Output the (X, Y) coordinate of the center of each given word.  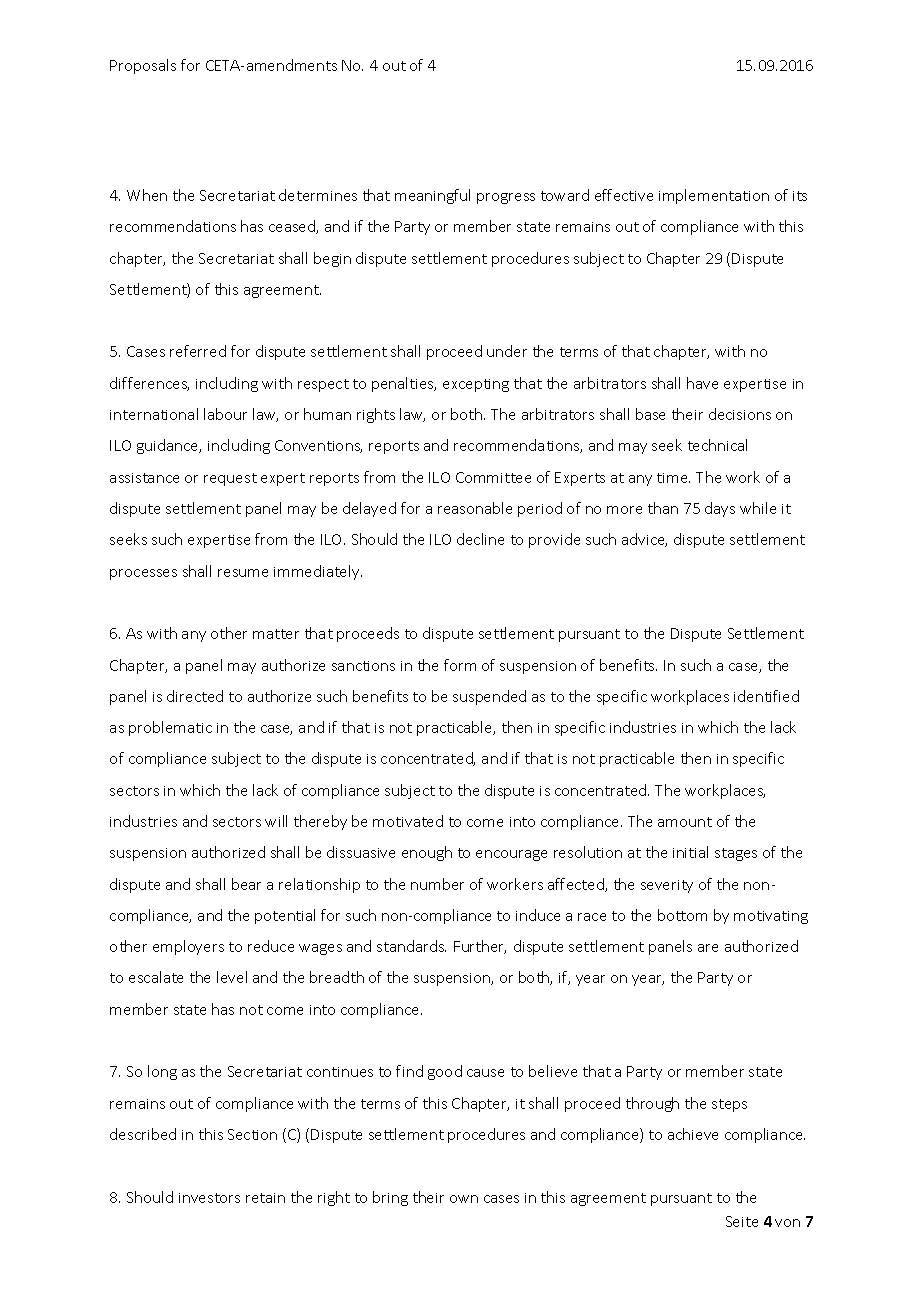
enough (427, 853)
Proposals (143, 66)
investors (209, 1198)
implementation (714, 196)
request (230, 479)
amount (685, 822)
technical (717, 445)
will (276, 821)
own (464, 1199)
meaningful (432, 196)
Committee (493, 477)
